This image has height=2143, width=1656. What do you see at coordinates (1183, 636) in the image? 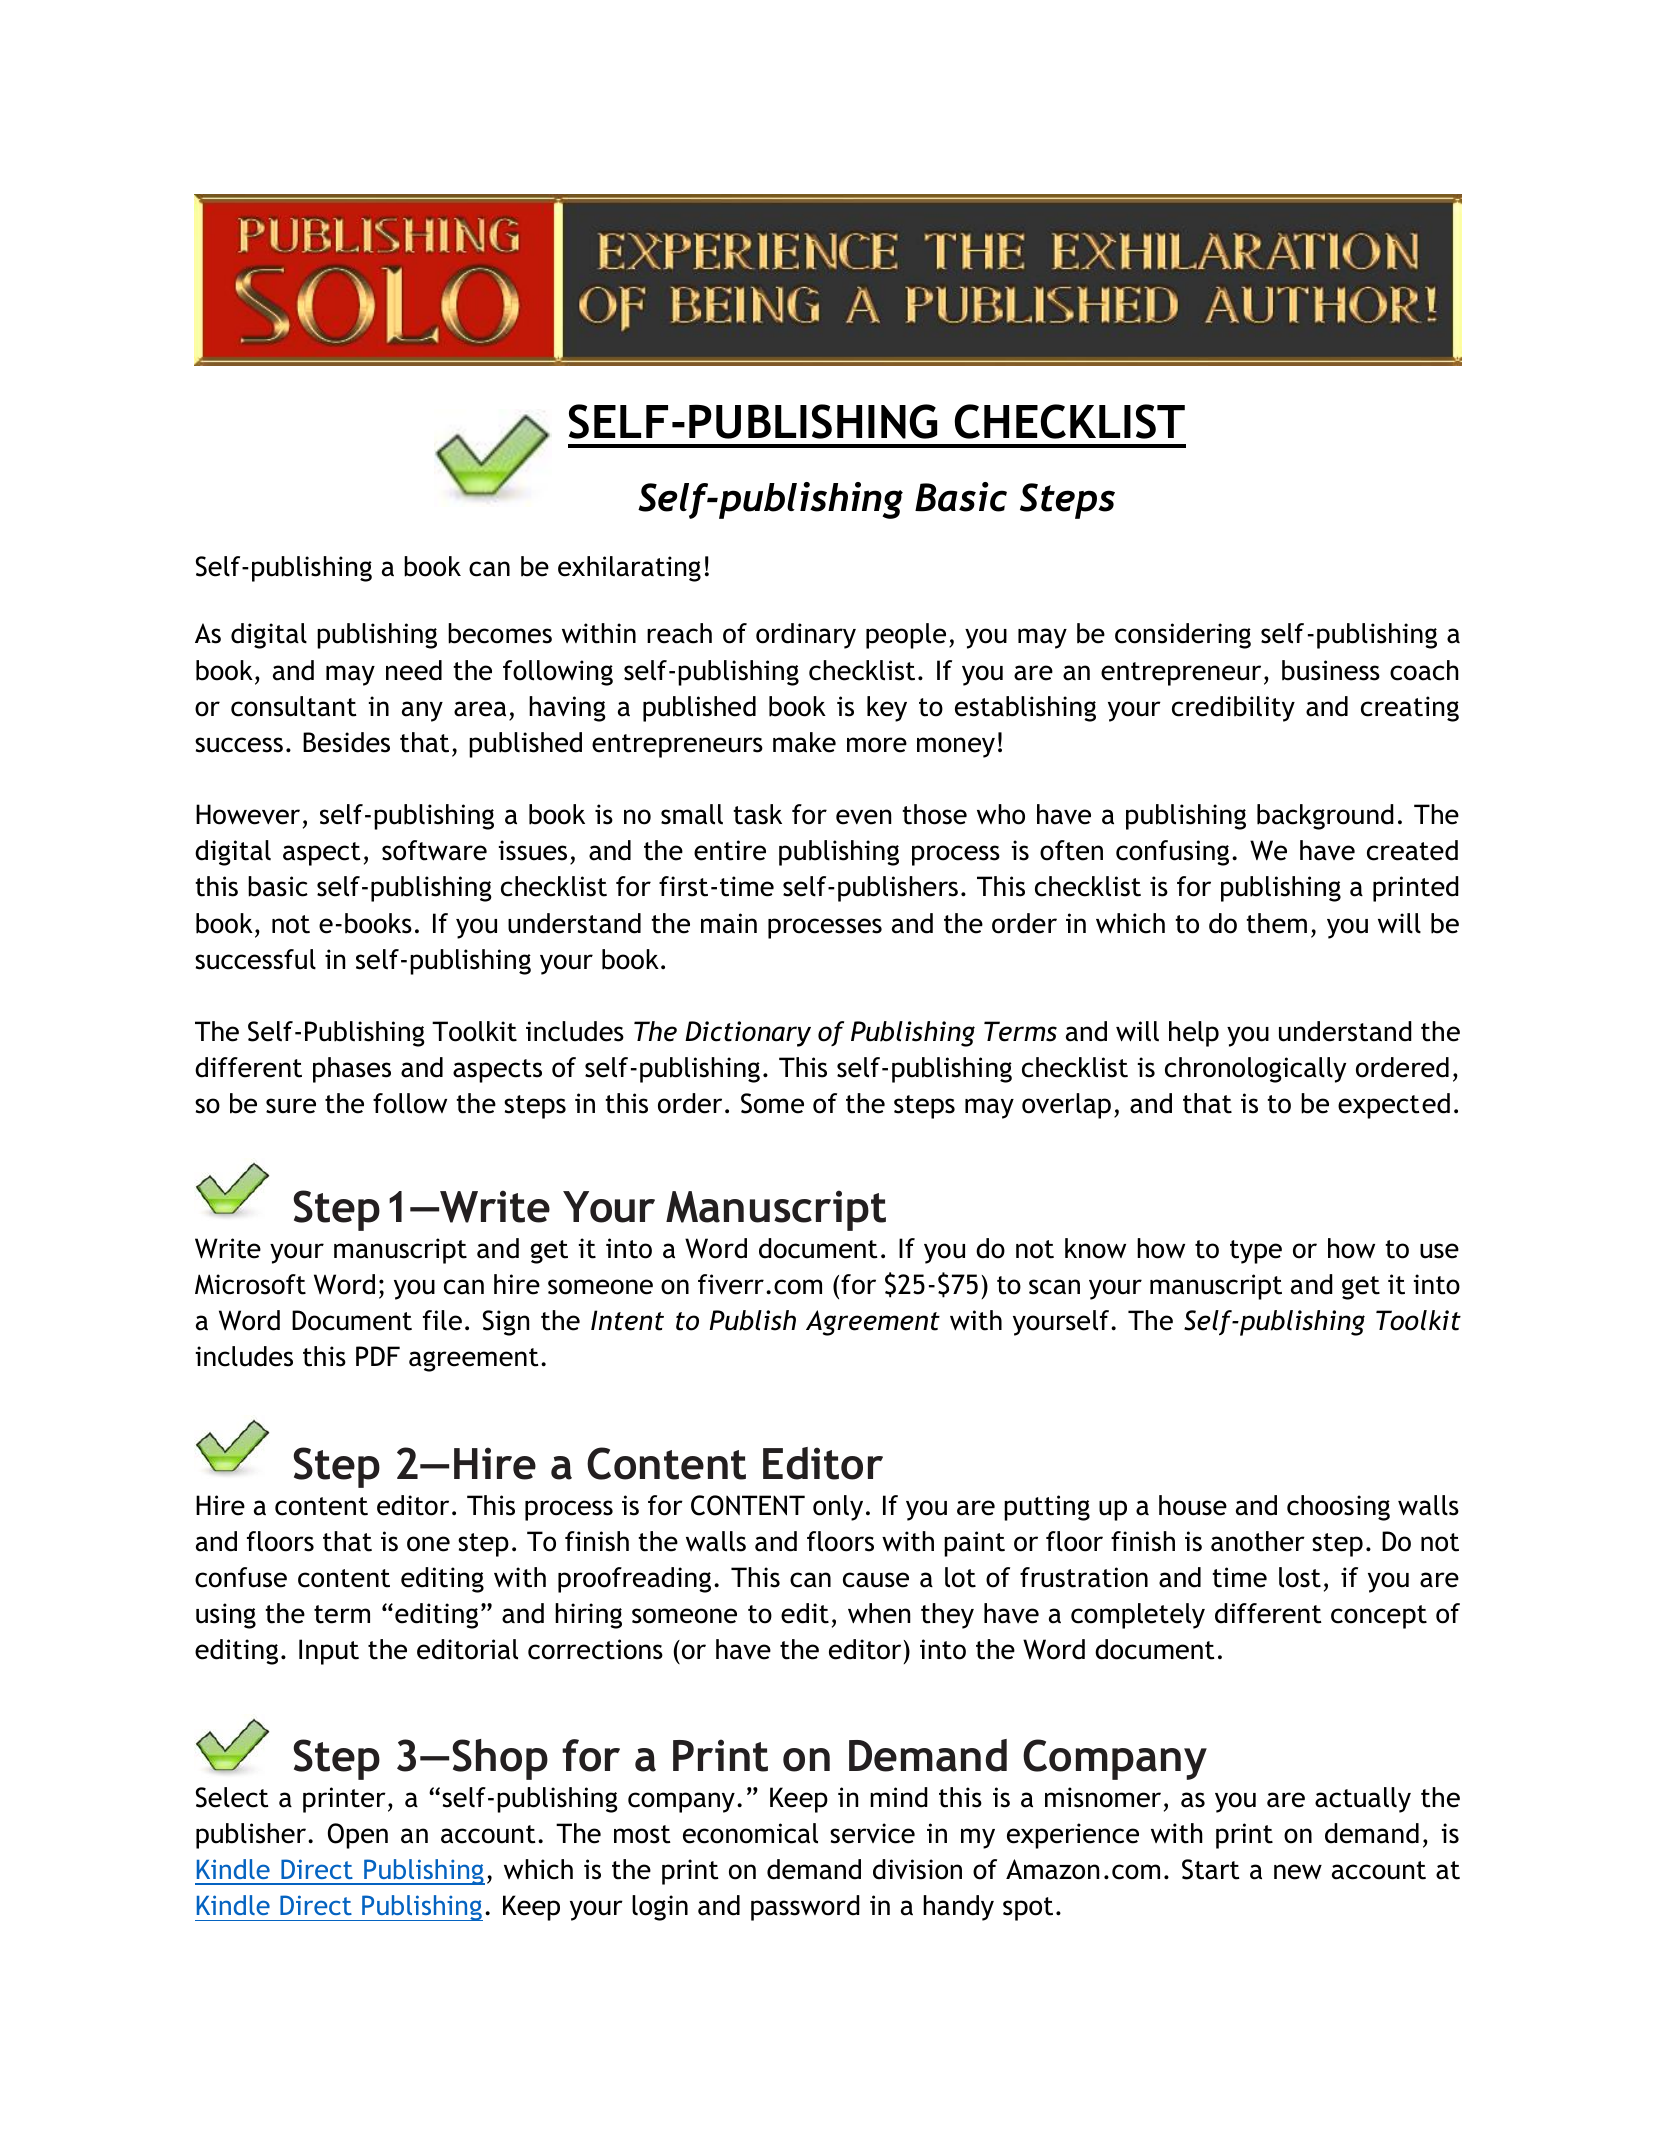
I see `considering` at bounding box center [1183, 636].
